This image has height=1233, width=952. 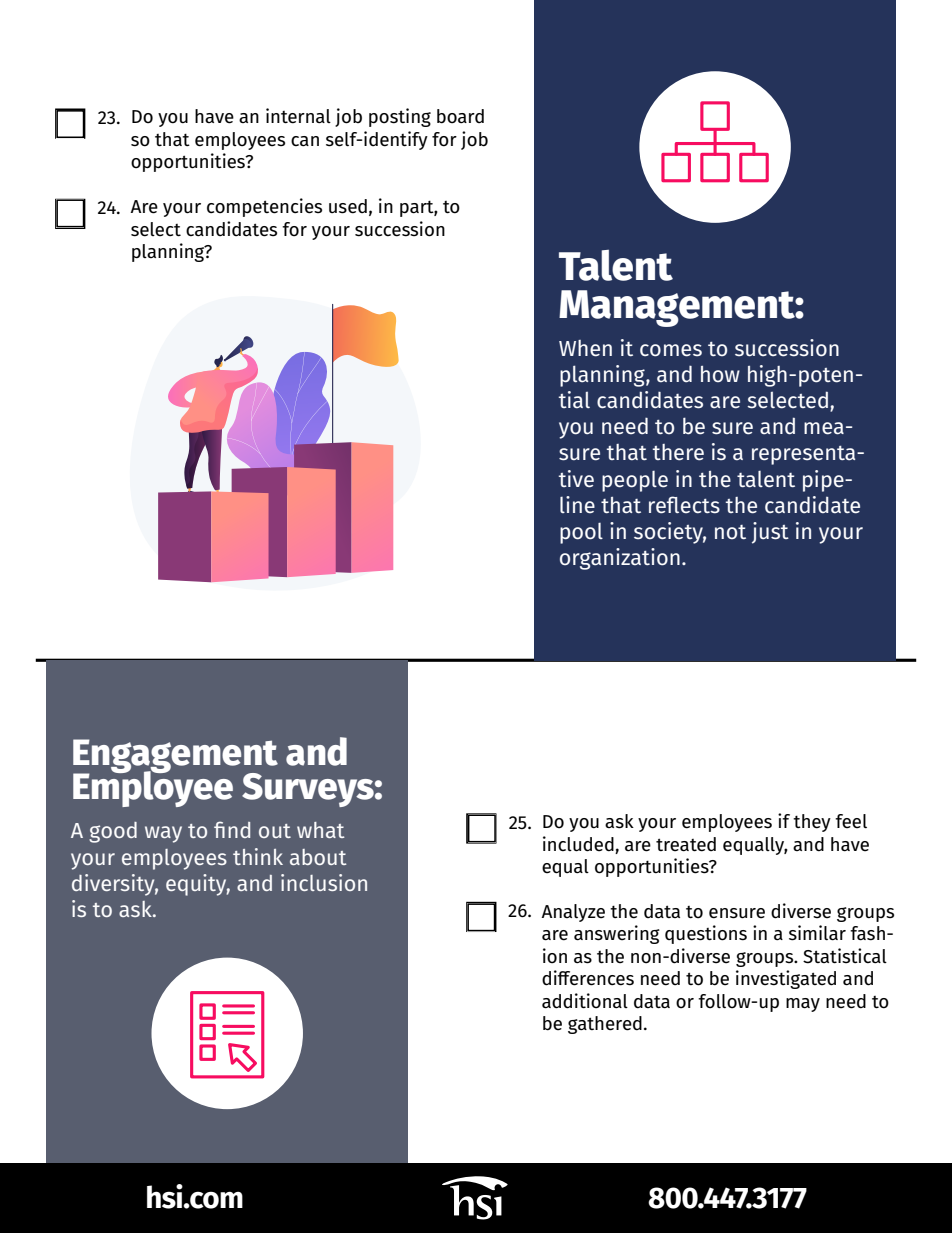 I want to click on just, so click(x=770, y=533).
